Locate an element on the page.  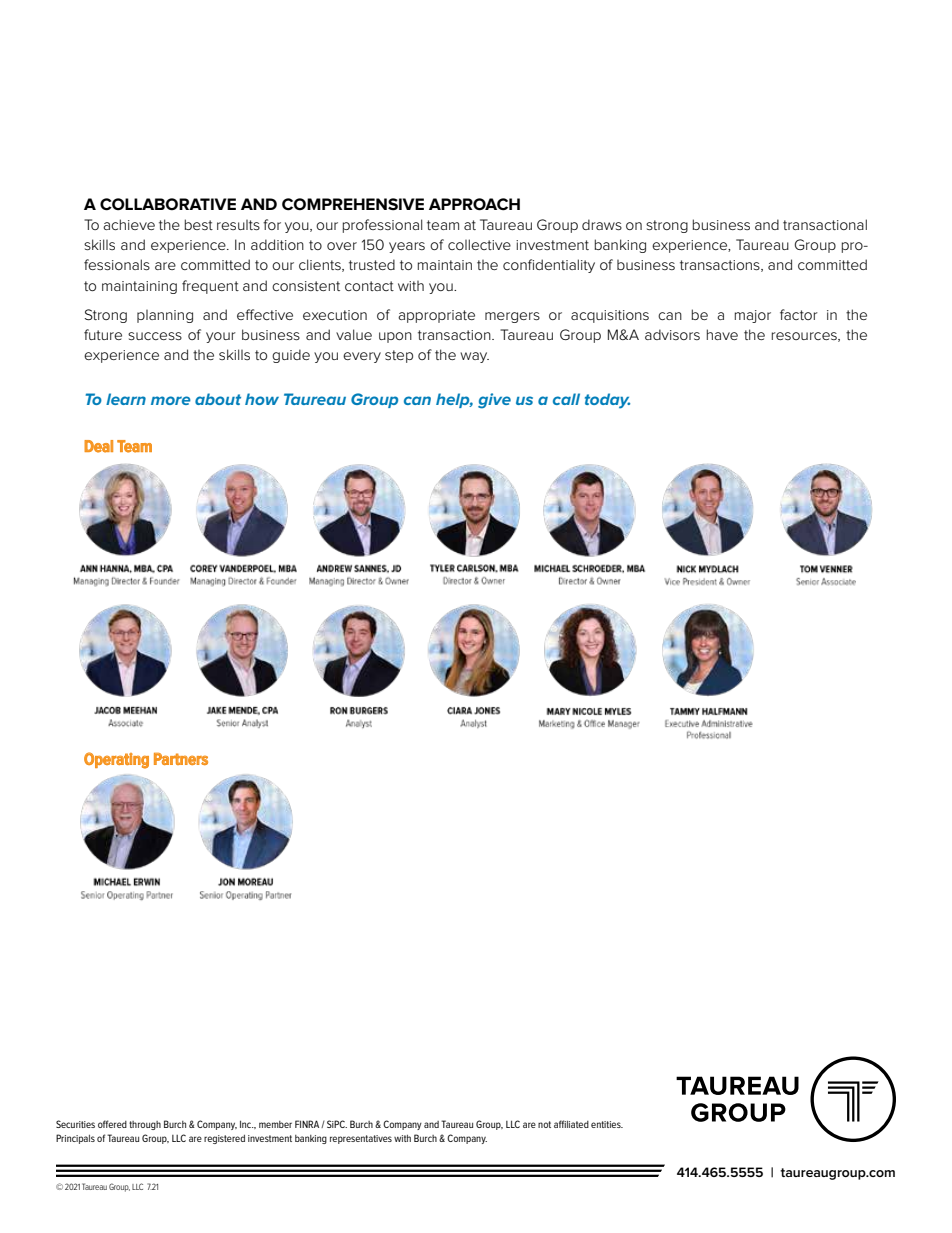
years is located at coordinates (407, 247).
